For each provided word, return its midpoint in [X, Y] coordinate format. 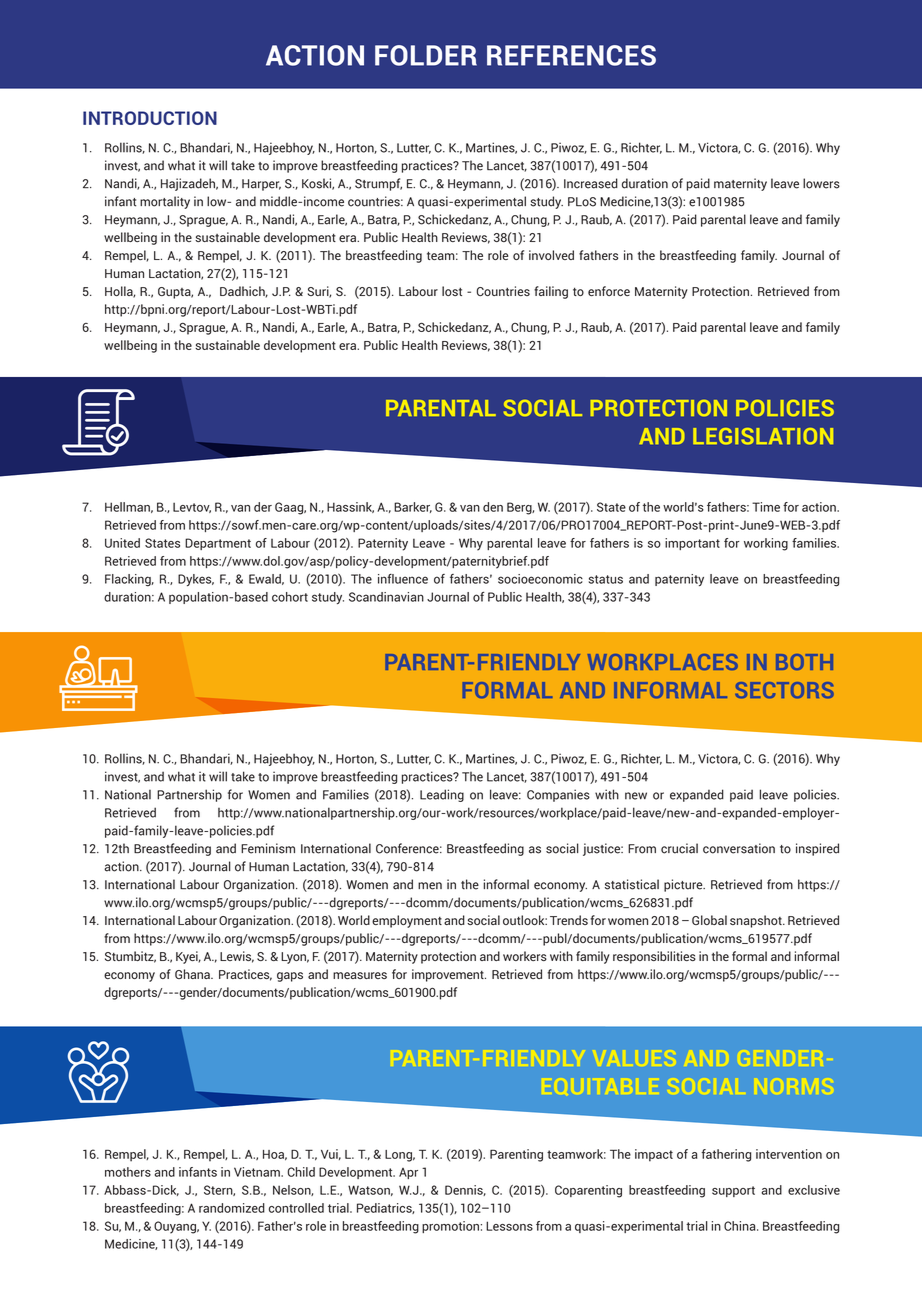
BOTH [804, 662]
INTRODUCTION [150, 118]
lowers [821, 183]
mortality [165, 202]
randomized [232, 1208]
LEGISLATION [763, 436]
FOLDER [426, 55]
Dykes [196, 580]
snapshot [757, 921]
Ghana [193, 974]
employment [407, 921]
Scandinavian [386, 597]
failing [551, 292]
